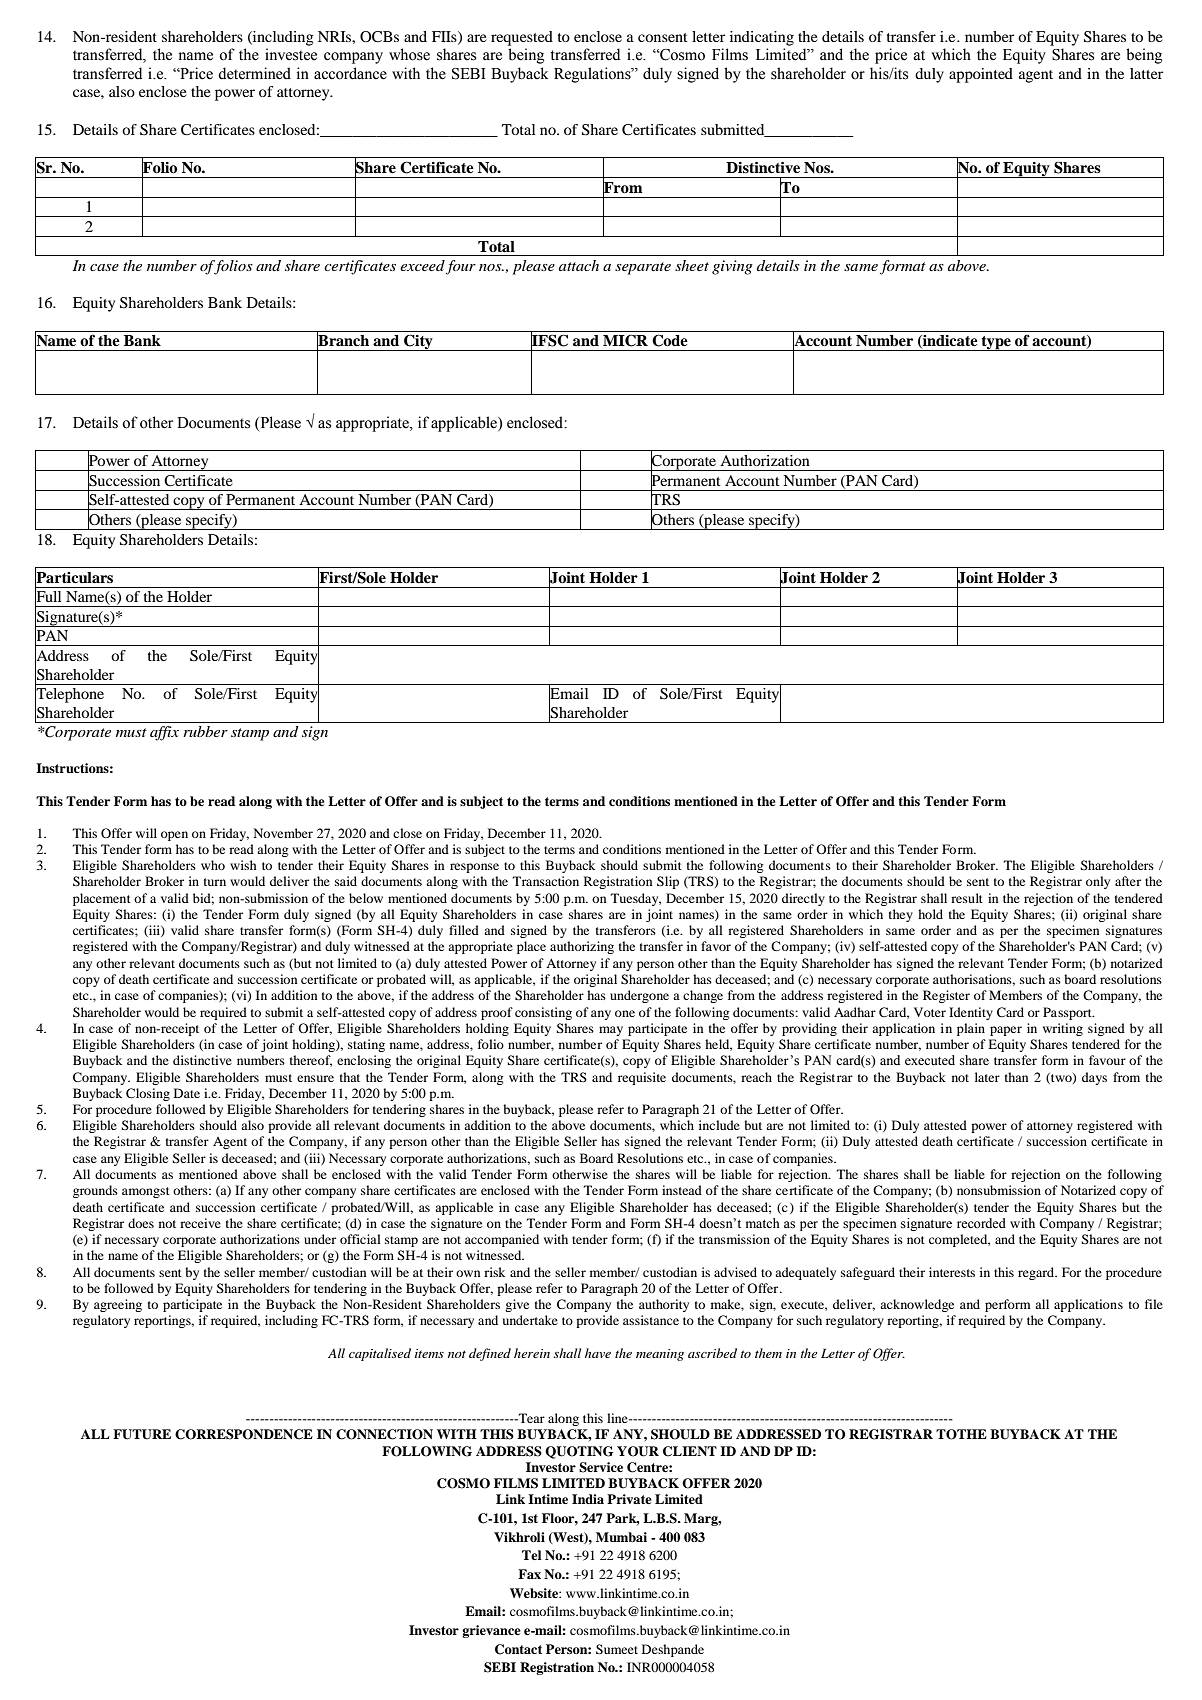  What do you see at coordinates (617, 1649) in the page?
I see `Sumeet` at bounding box center [617, 1649].
